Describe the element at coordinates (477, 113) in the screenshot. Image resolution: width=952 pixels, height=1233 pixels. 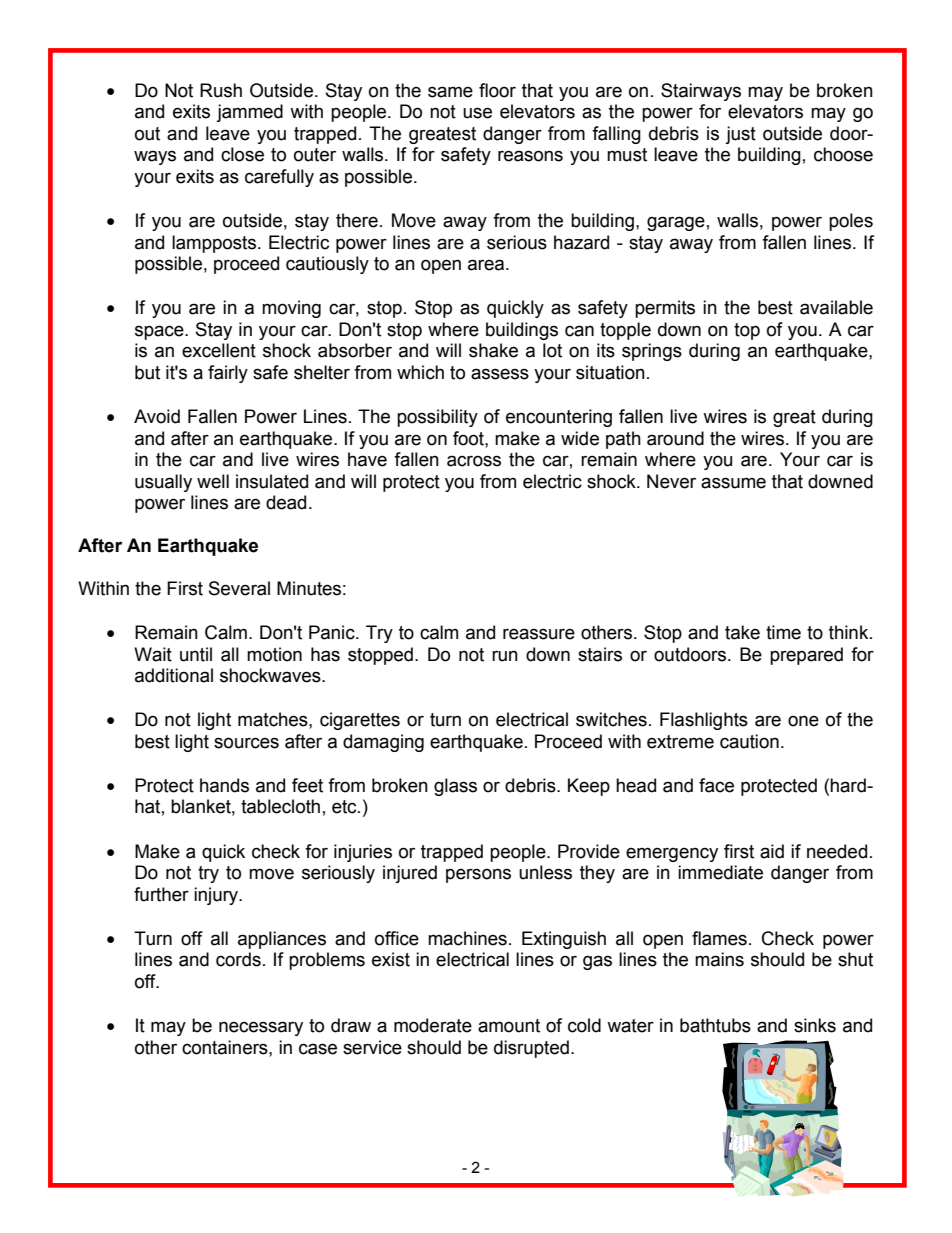
I see `use` at that location.
